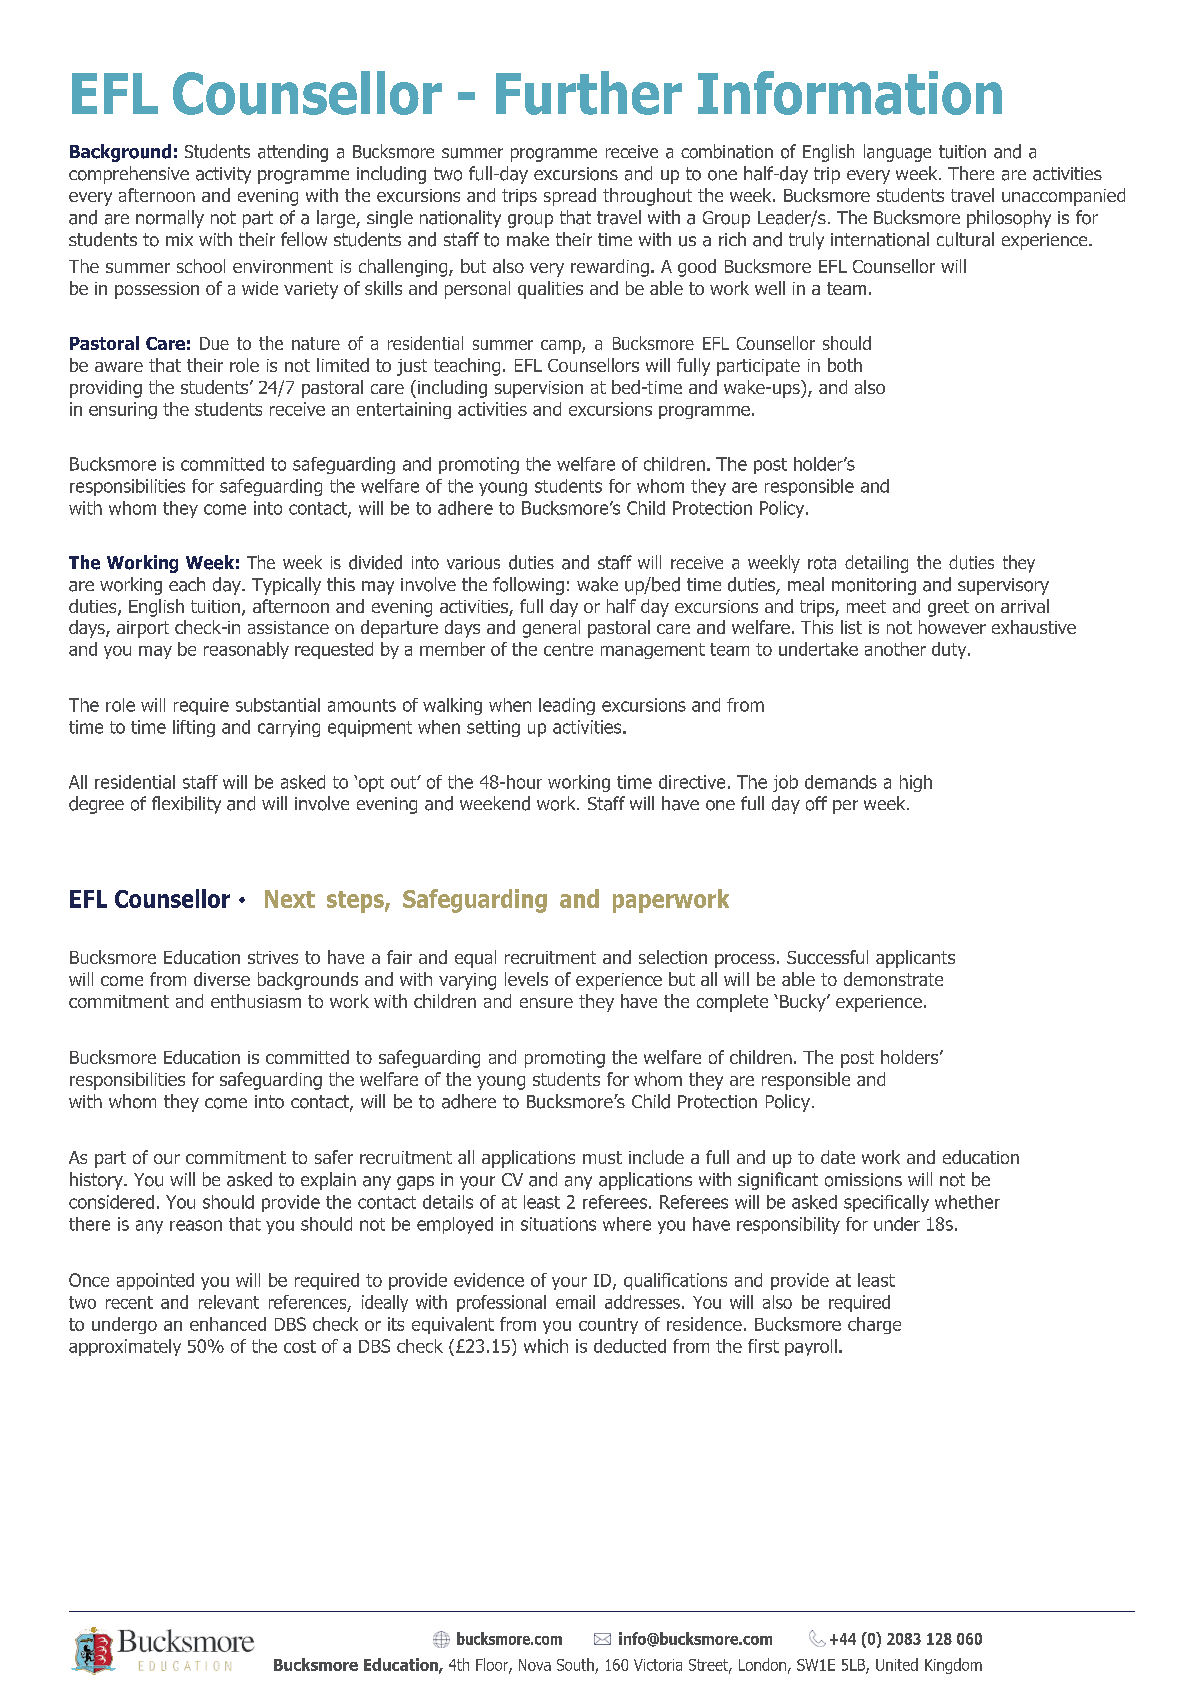 This image has height=1700, width=1202. What do you see at coordinates (897, 153) in the image?
I see `language` at bounding box center [897, 153].
